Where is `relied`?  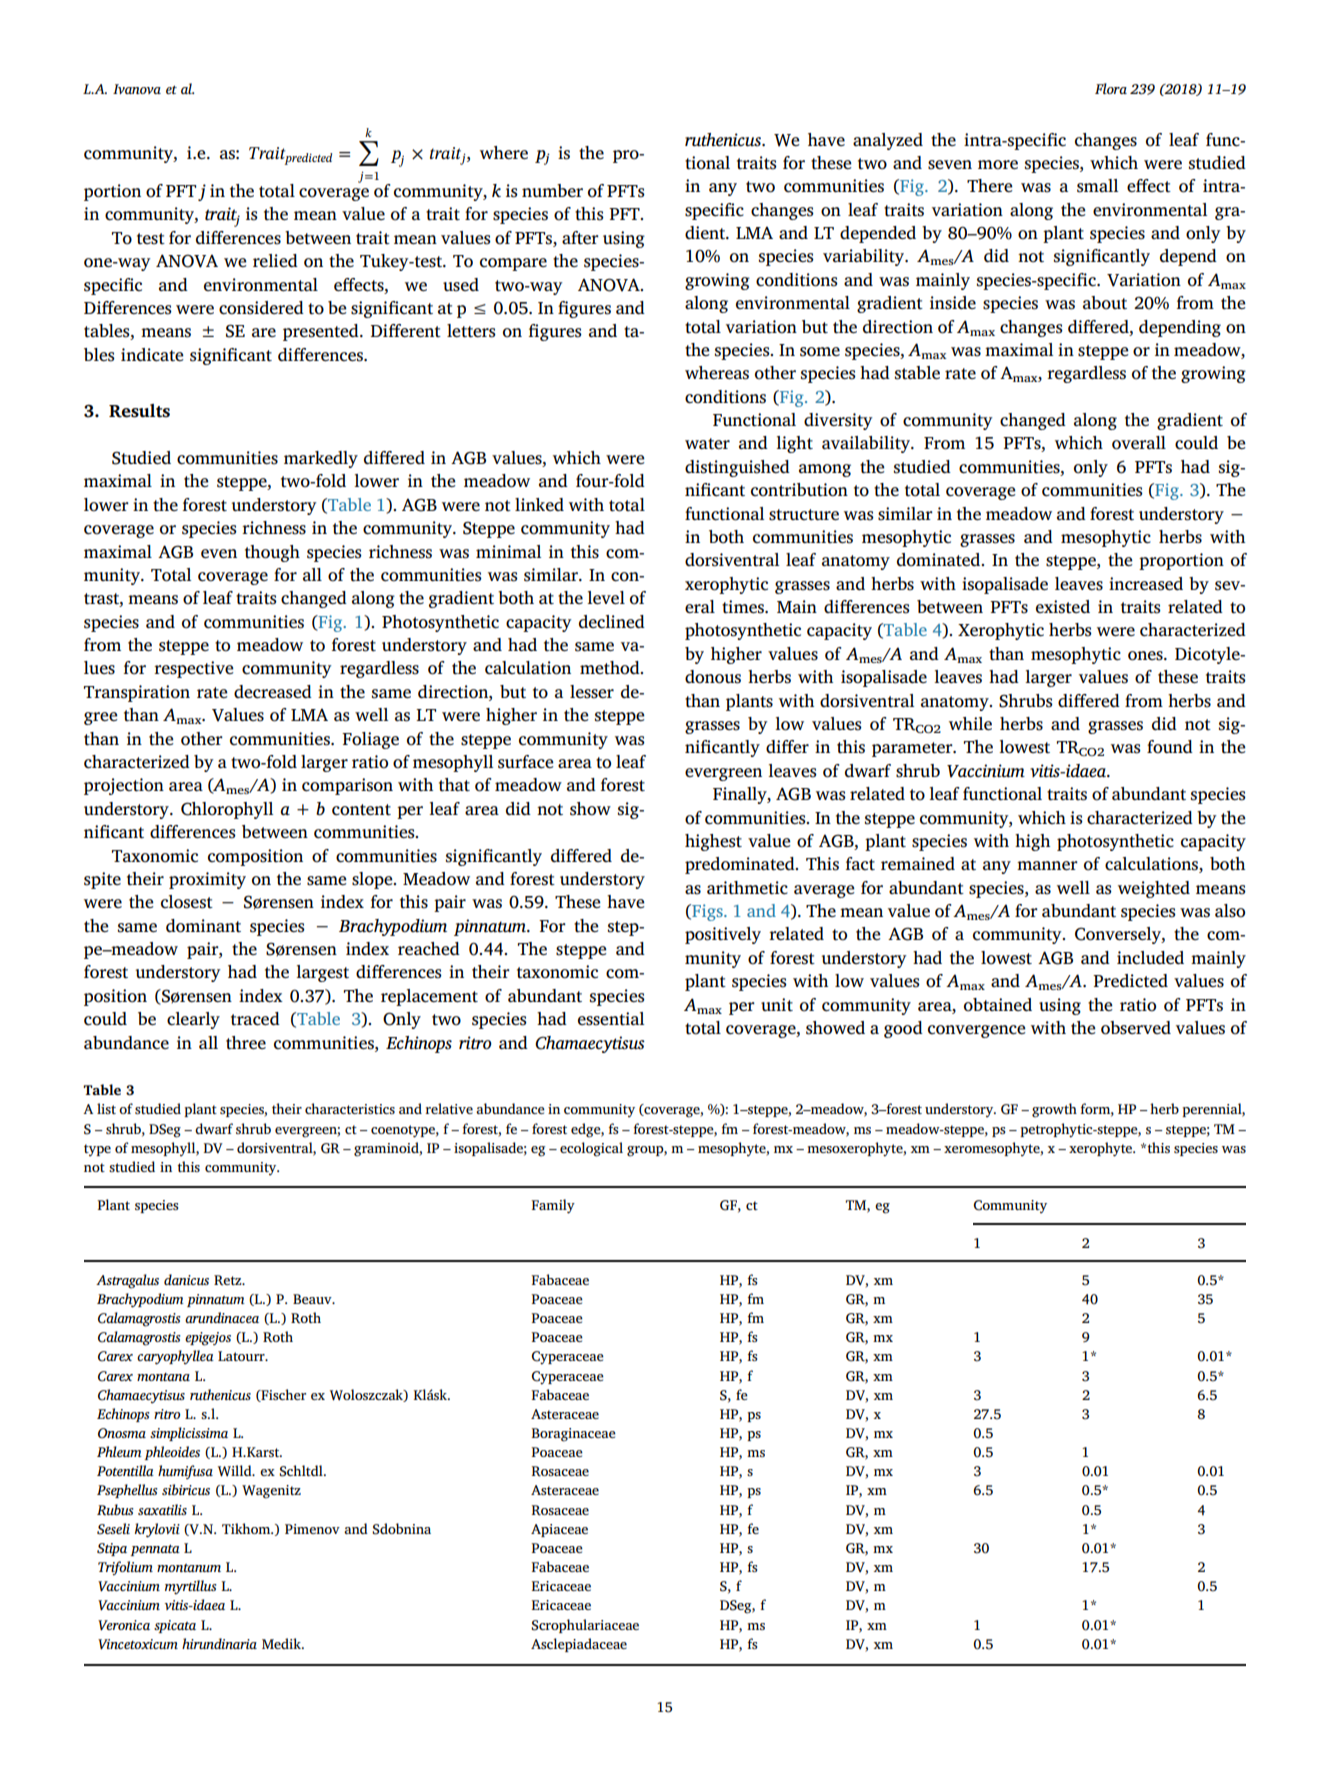 relied is located at coordinates (275, 260).
